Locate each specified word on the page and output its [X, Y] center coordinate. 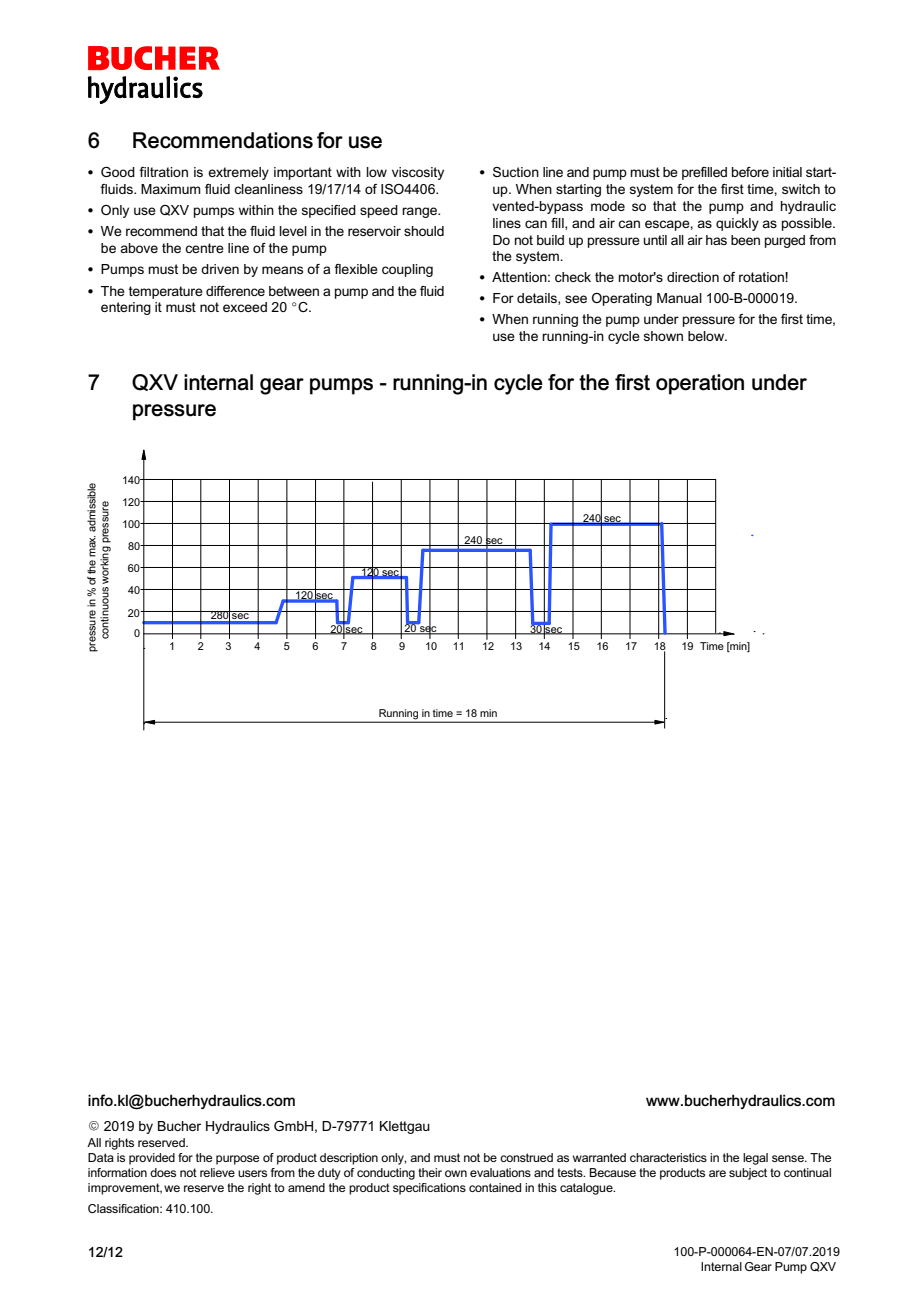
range [421, 212]
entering [126, 308]
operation [700, 384]
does [163, 1172]
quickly [737, 224]
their [430, 1172]
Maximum [171, 189]
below [707, 336]
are [717, 1173]
